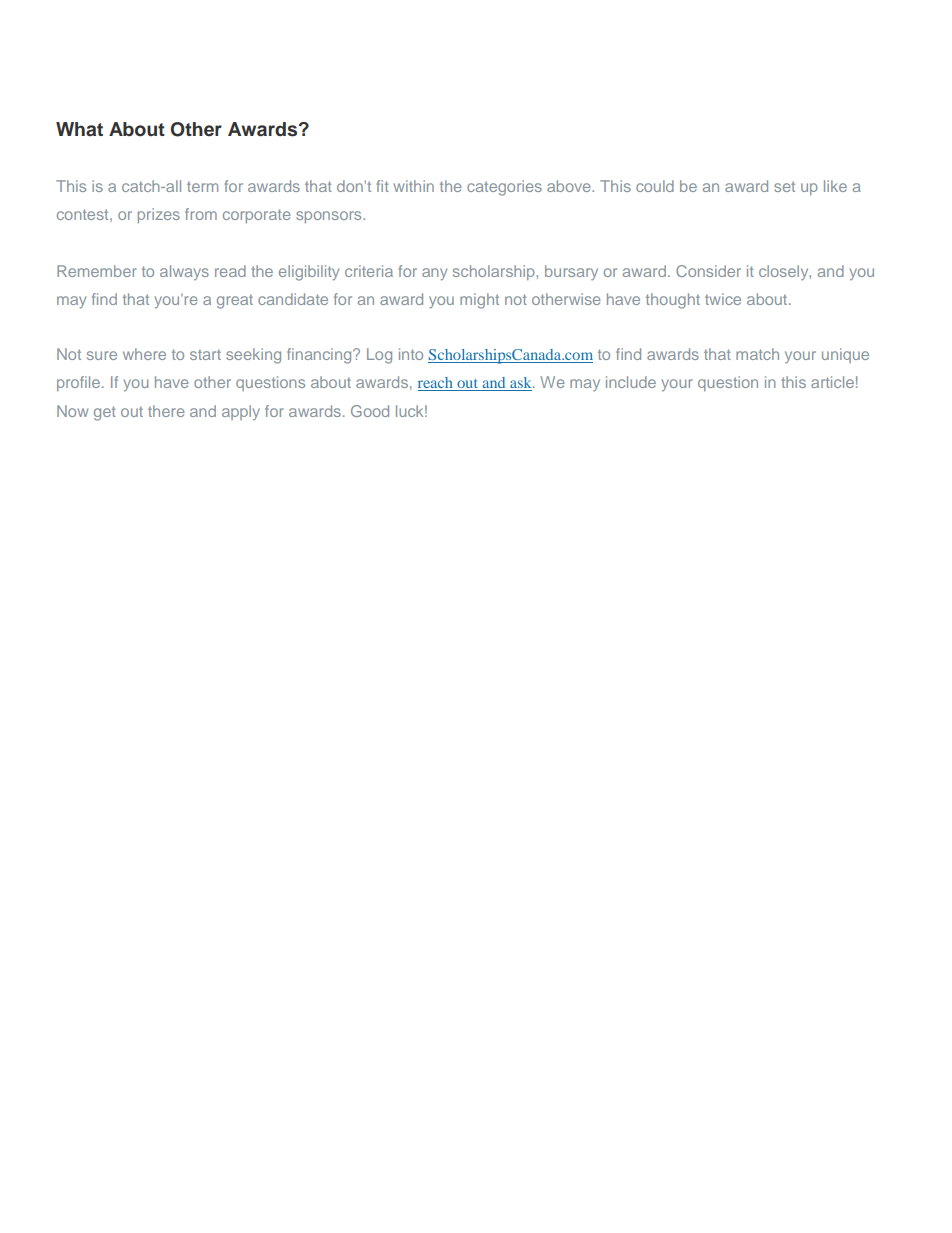 This screenshot has width=952, height=1233. What do you see at coordinates (166, 411) in the screenshot?
I see `there` at bounding box center [166, 411].
